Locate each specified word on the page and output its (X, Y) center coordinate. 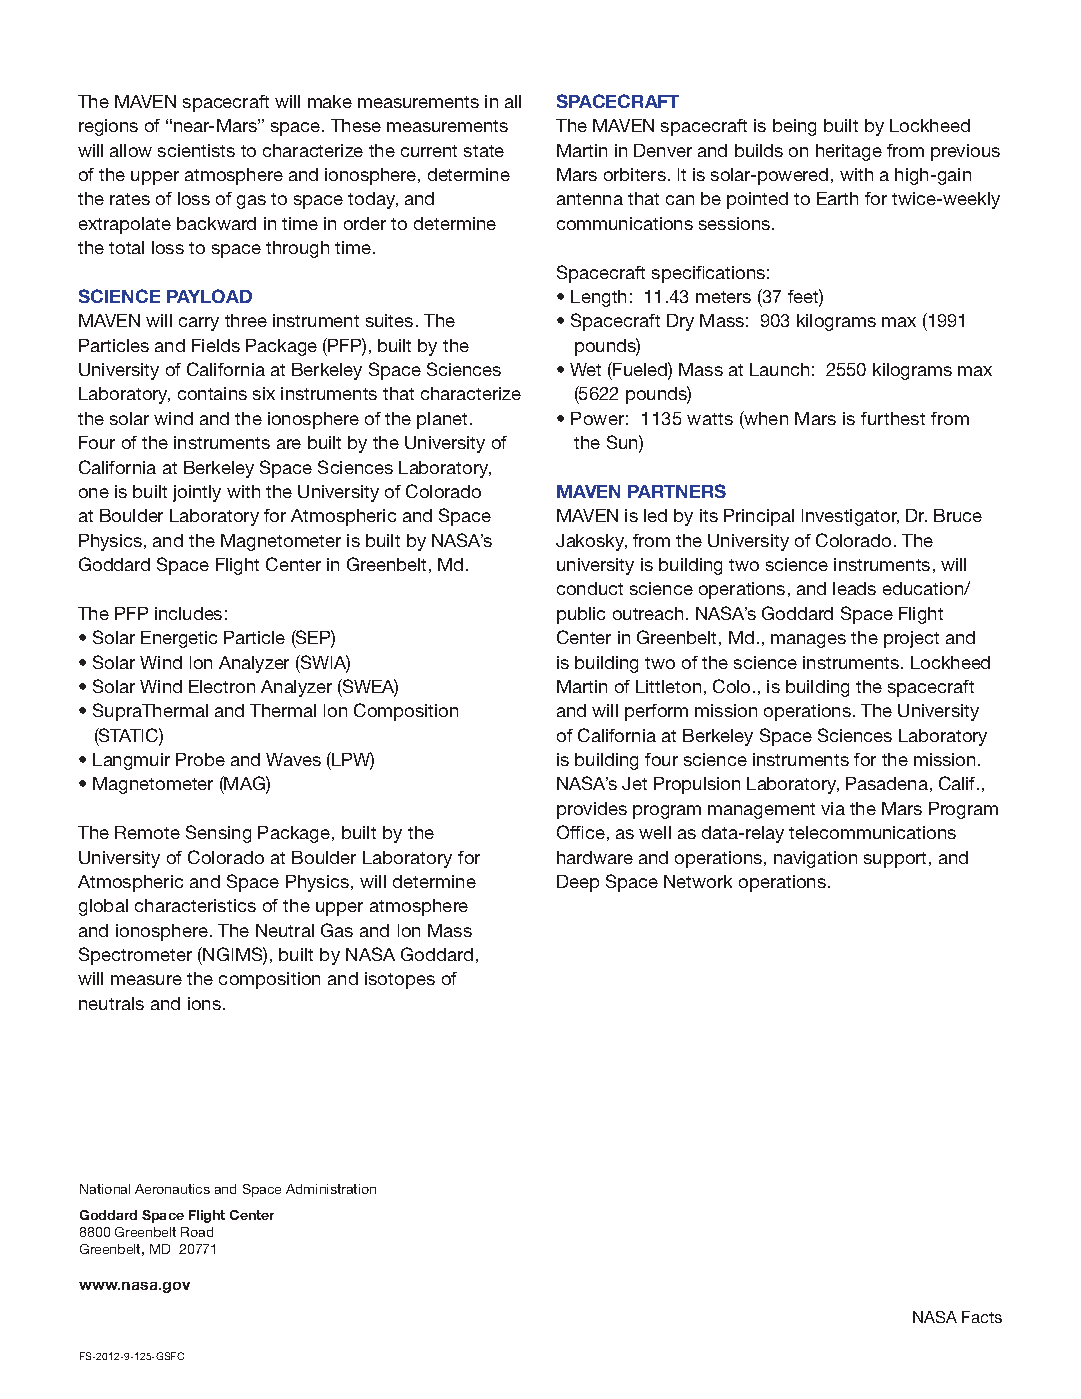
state (484, 151)
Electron (222, 686)
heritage (849, 152)
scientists (196, 150)
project (911, 639)
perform (656, 712)
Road (197, 1232)
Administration (331, 1189)
